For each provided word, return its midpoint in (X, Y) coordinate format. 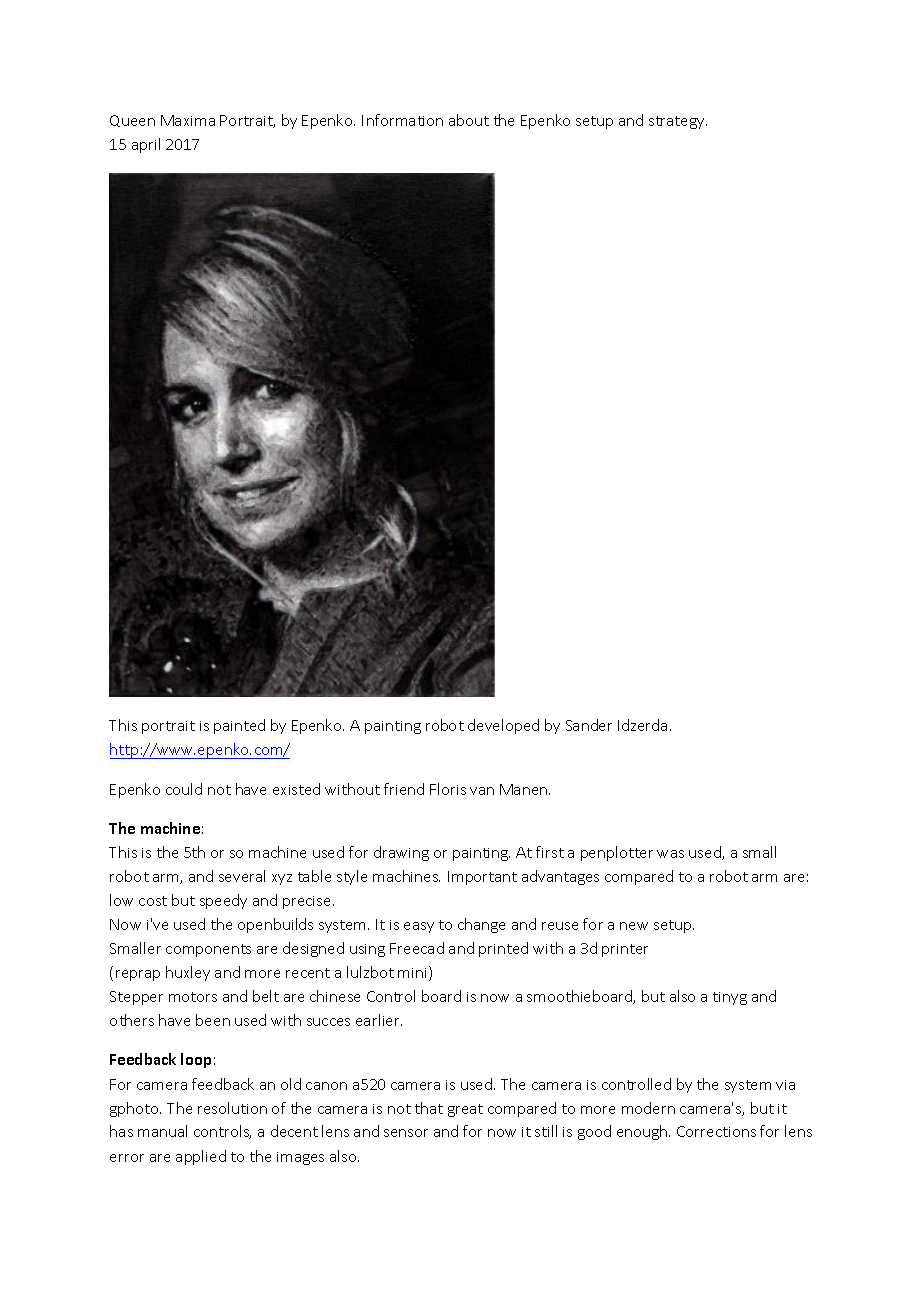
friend (404, 789)
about (469, 120)
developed (503, 726)
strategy (678, 122)
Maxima (188, 120)
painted (239, 726)
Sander (589, 725)
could (184, 789)
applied (201, 1157)
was (670, 854)
